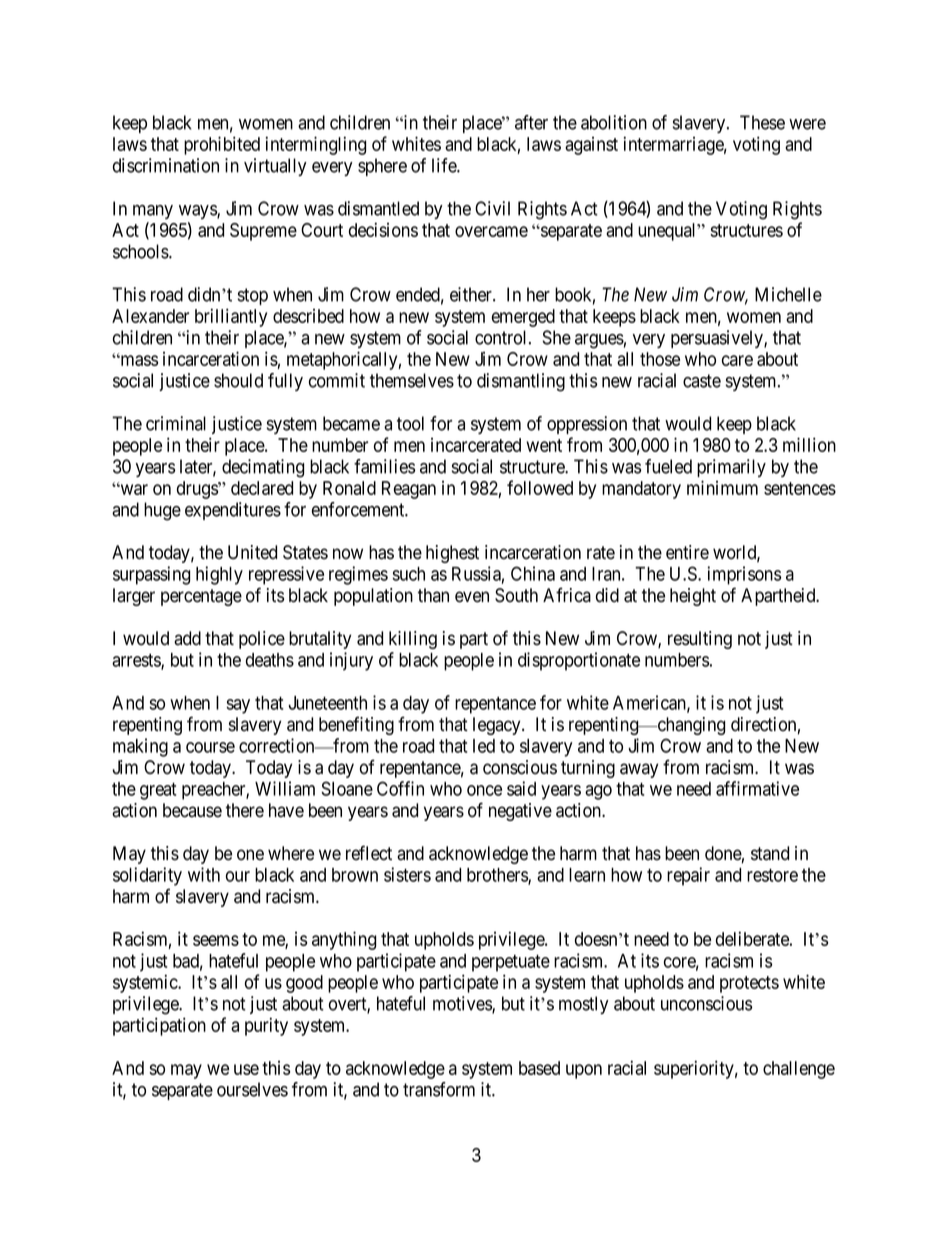 The image size is (952, 1233). What do you see at coordinates (762, 122) in the document?
I see `These` at bounding box center [762, 122].
